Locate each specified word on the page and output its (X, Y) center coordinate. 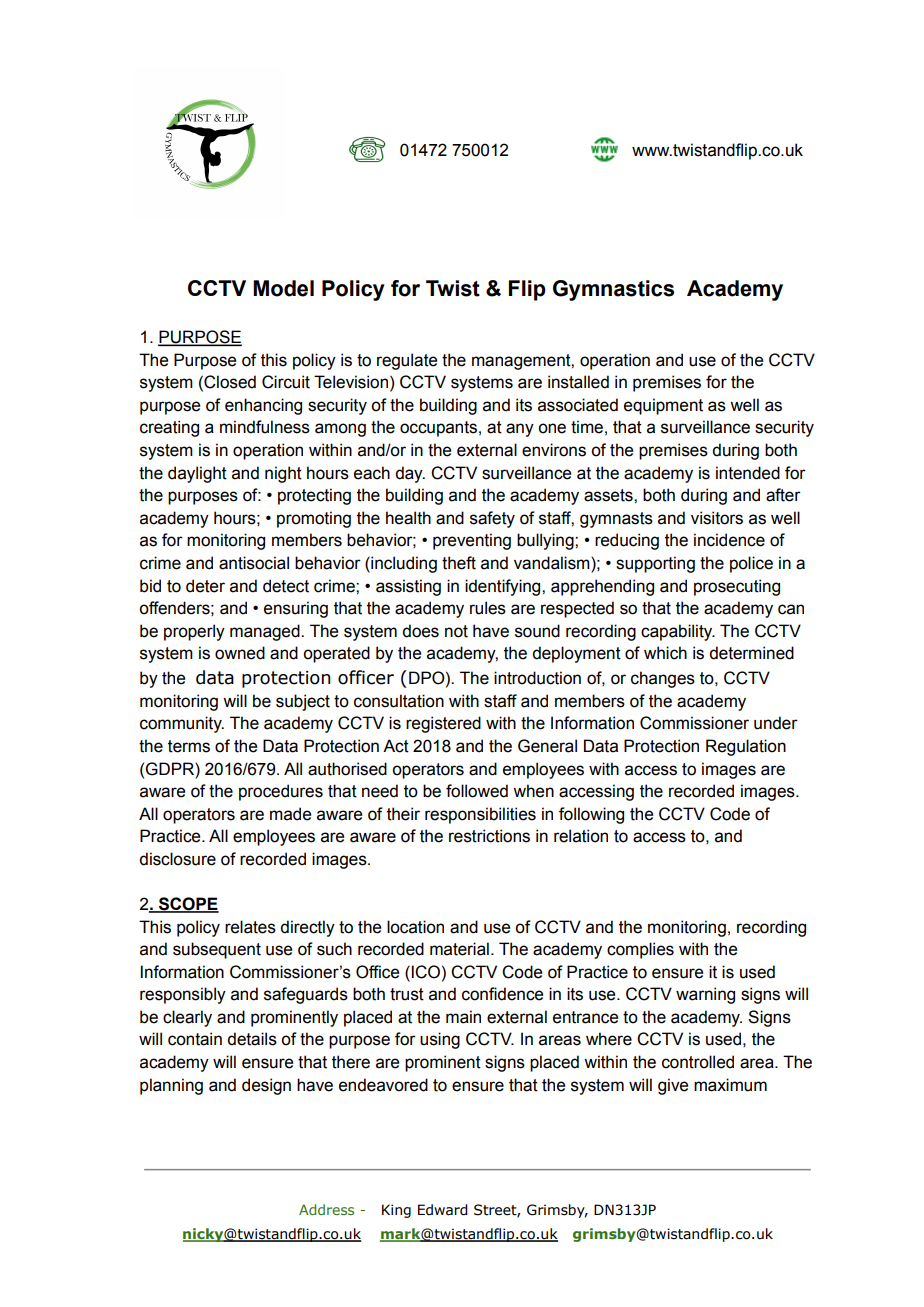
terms (189, 746)
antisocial (254, 563)
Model (283, 288)
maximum (730, 1085)
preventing (472, 541)
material (459, 949)
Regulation (746, 747)
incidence (729, 540)
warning (705, 995)
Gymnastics (613, 290)
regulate (407, 361)
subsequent (217, 950)
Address (326, 1209)
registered (443, 724)
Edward (443, 1210)
